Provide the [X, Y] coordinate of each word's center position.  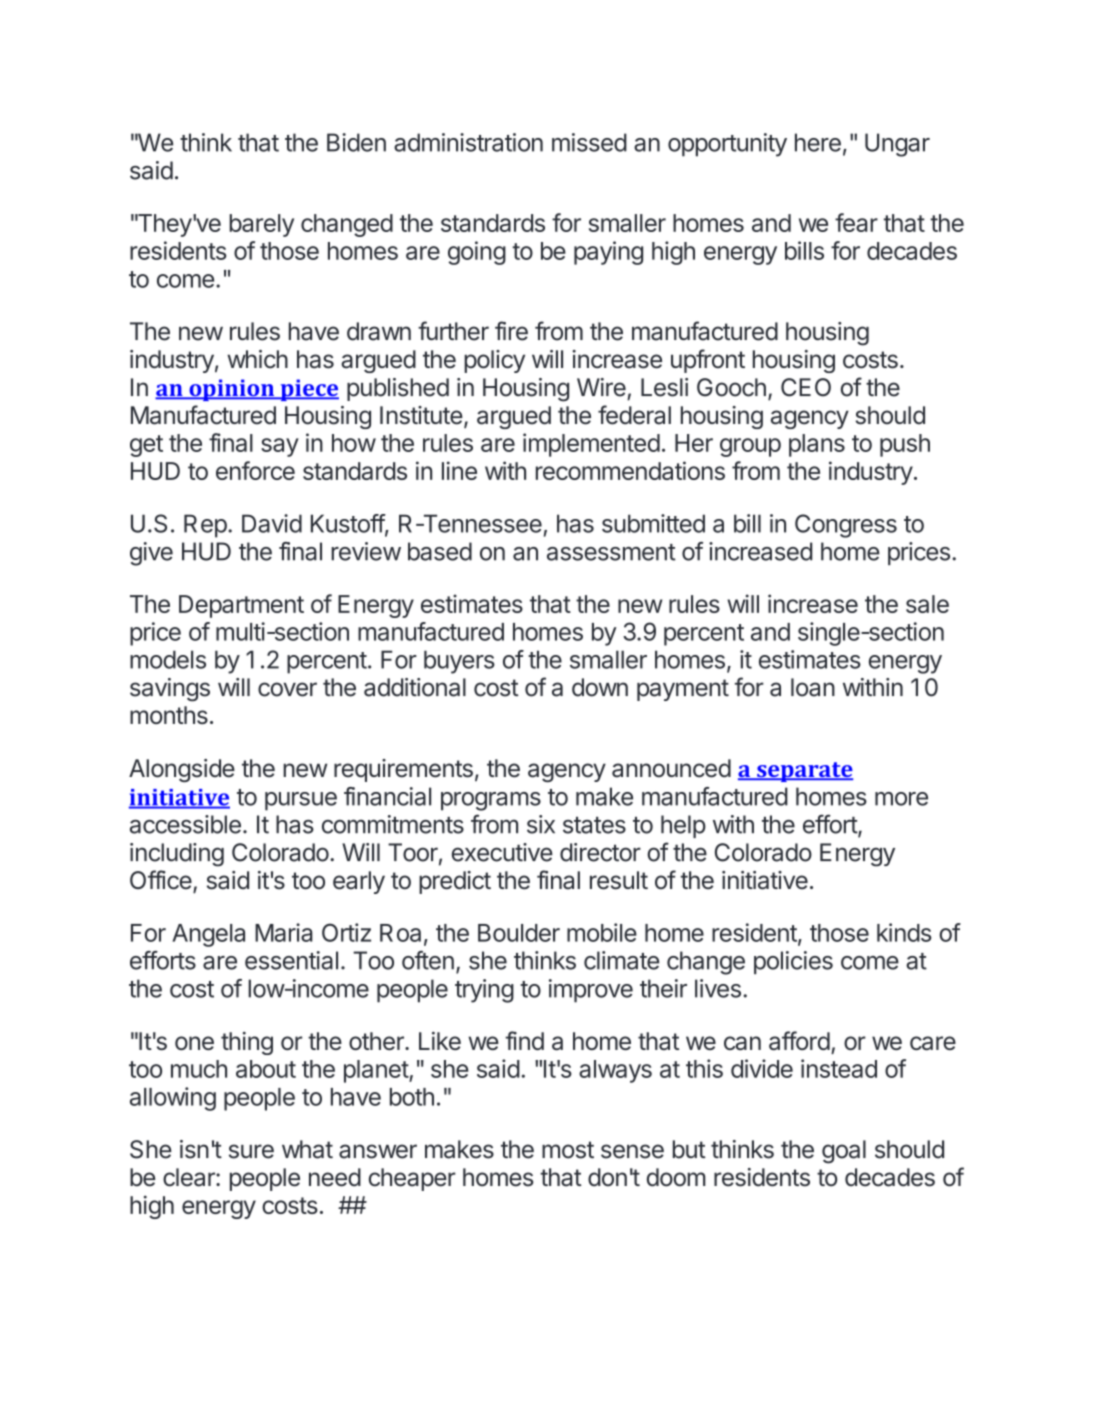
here [818, 142]
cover [287, 689]
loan [813, 687]
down [600, 687]
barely [261, 225]
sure [251, 1151]
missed [589, 142]
